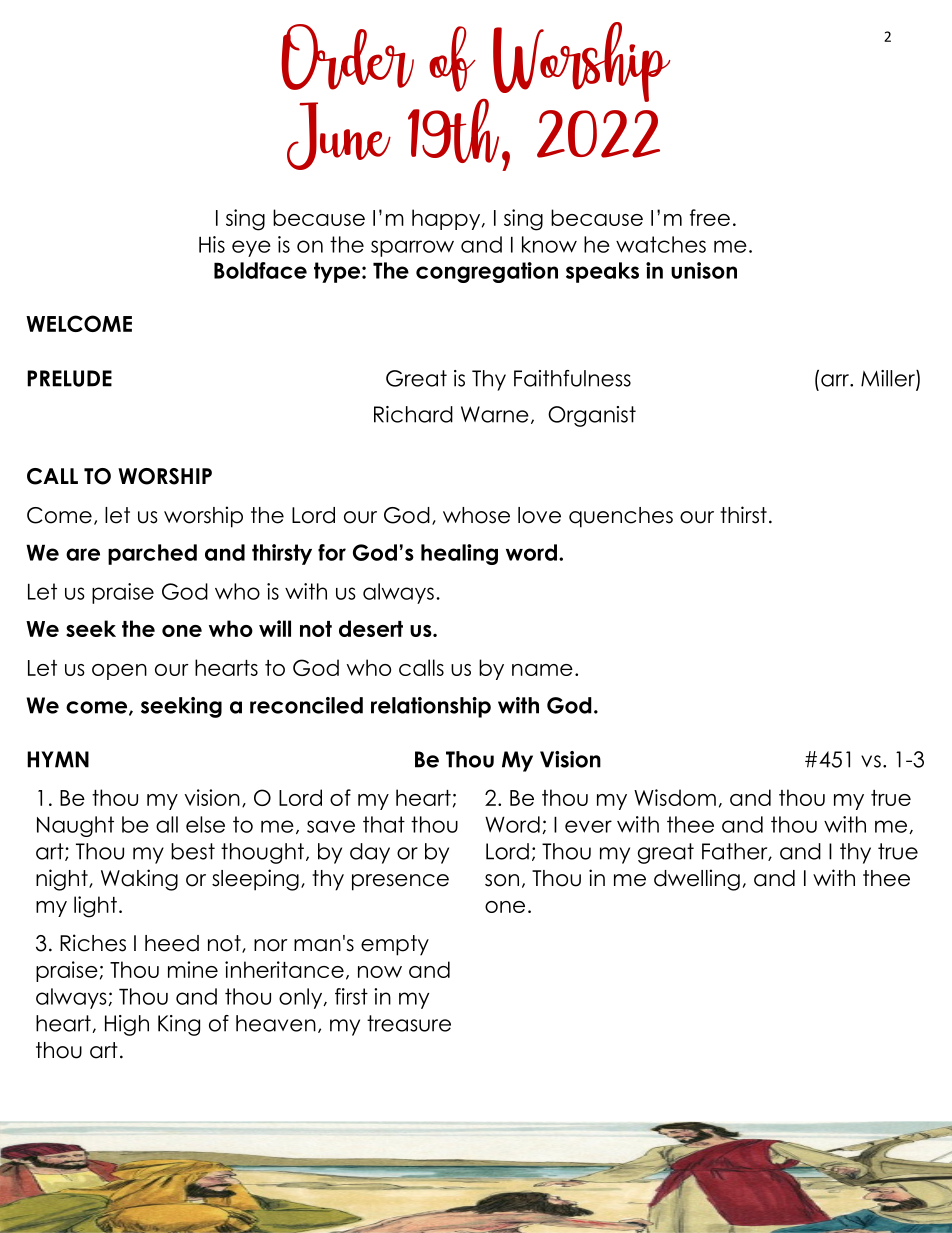 The height and width of the screenshot is (1233, 952). What do you see at coordinates (347, 57) in the screenshot?
I see `Order` at bounding box center [347, 57].
